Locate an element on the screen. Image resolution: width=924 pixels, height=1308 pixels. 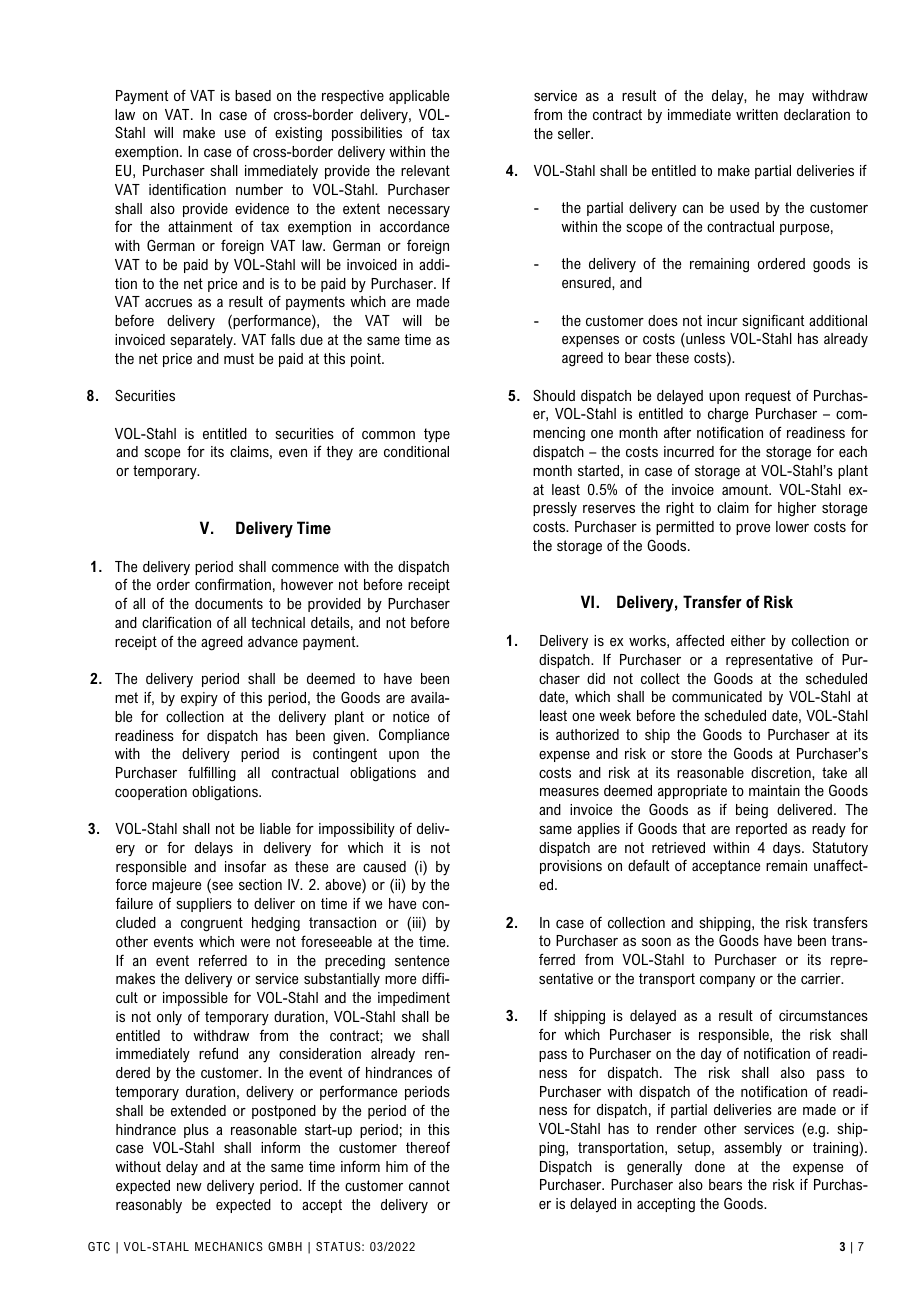
must is located at coordinates (239, 358).
